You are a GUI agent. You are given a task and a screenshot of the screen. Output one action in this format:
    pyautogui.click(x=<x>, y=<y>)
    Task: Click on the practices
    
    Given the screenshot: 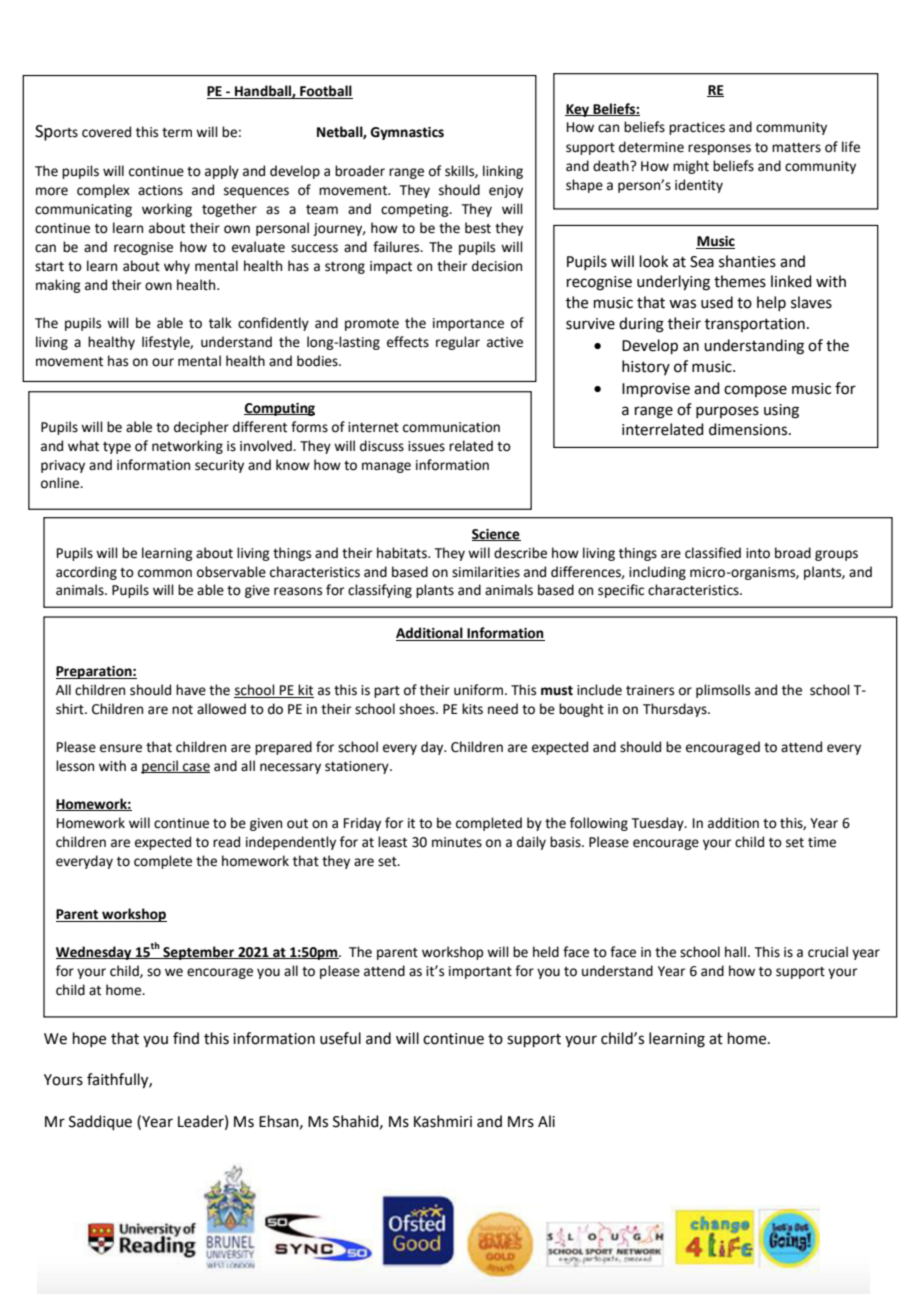 What is the action you would take?
    pyautogui.click(x=697, y=128)
